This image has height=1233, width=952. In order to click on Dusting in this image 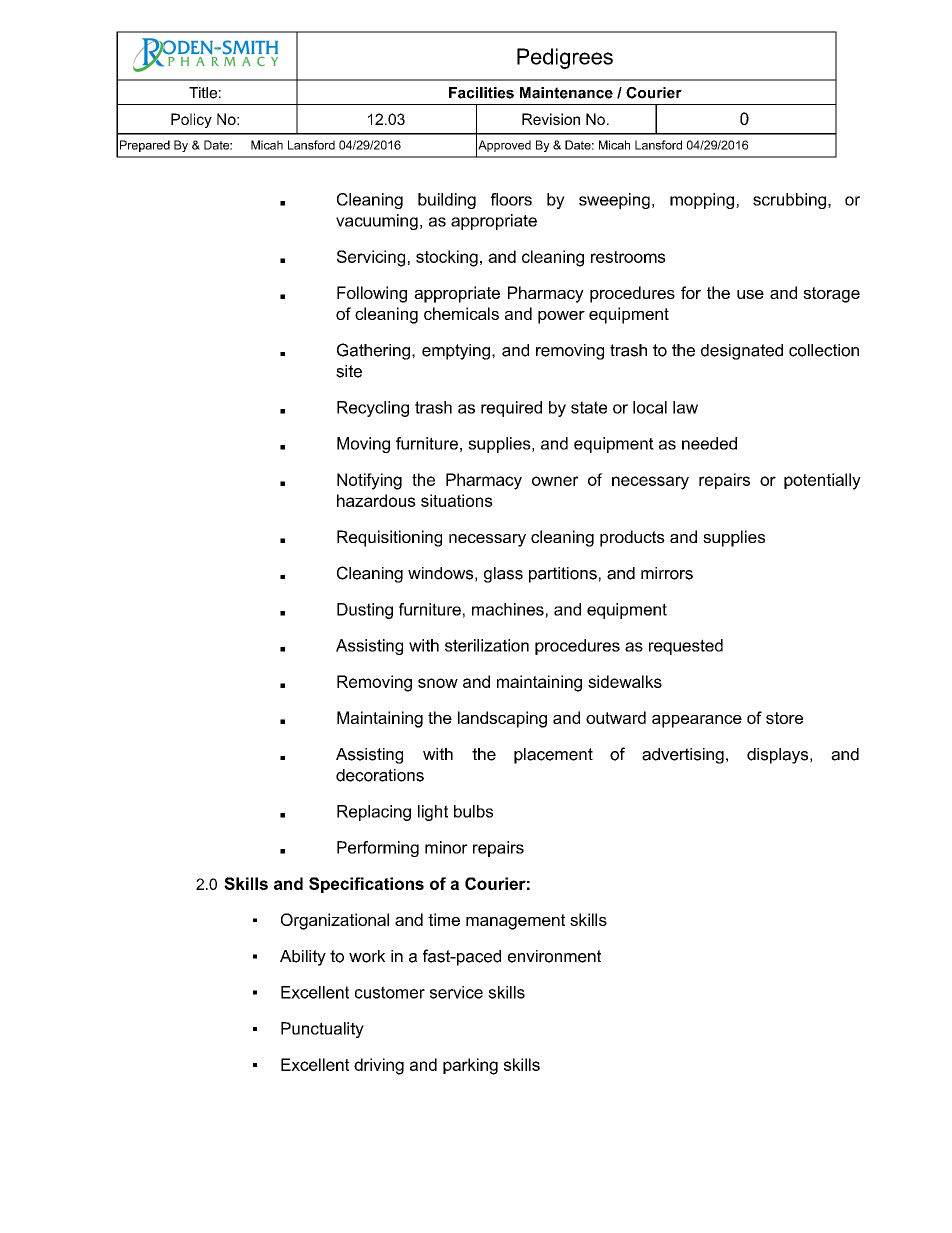, I will do `click(365, 611)`.
